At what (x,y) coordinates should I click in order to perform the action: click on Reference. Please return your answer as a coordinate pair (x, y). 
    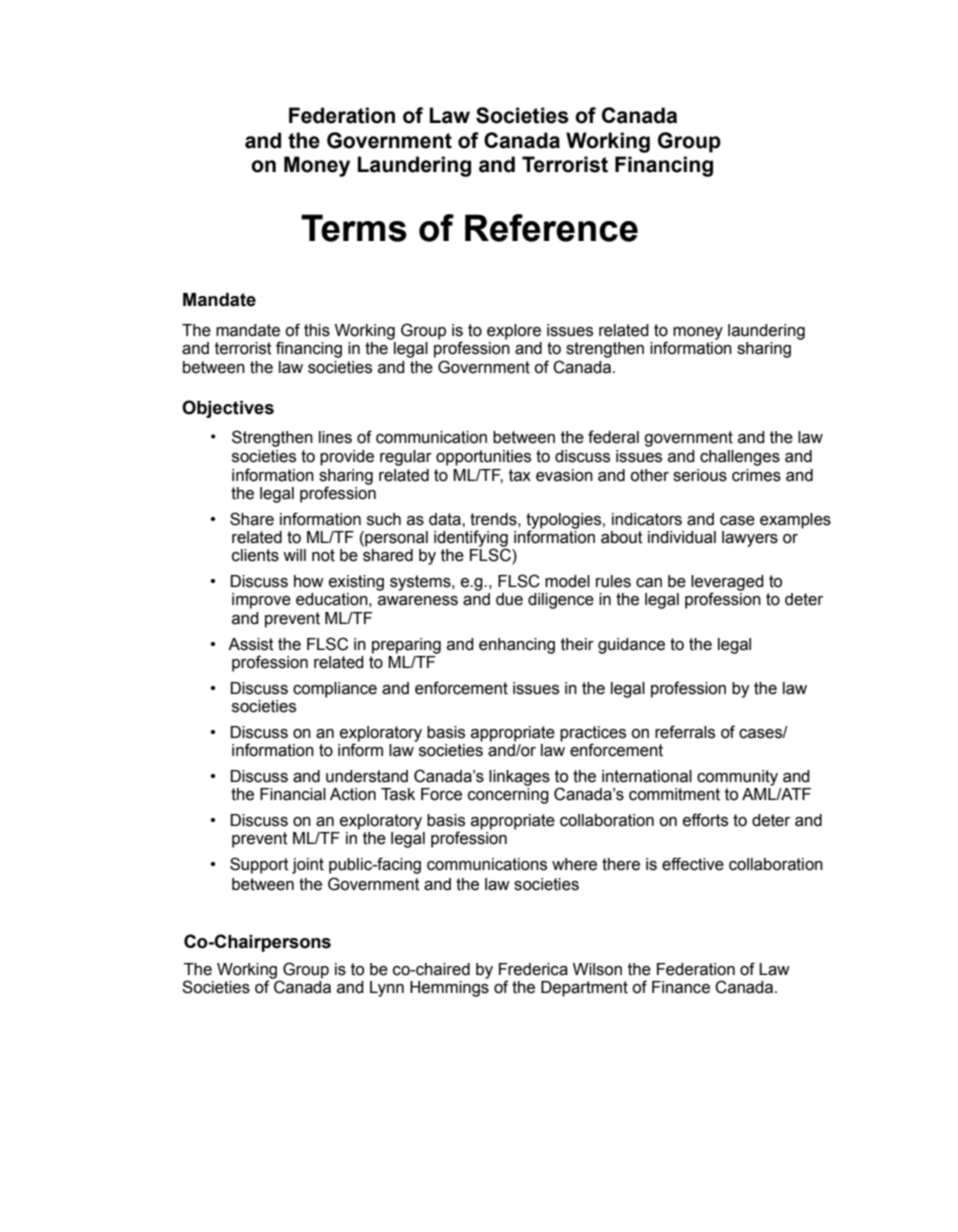
    Looking at the image, I should click on (551, 228).
